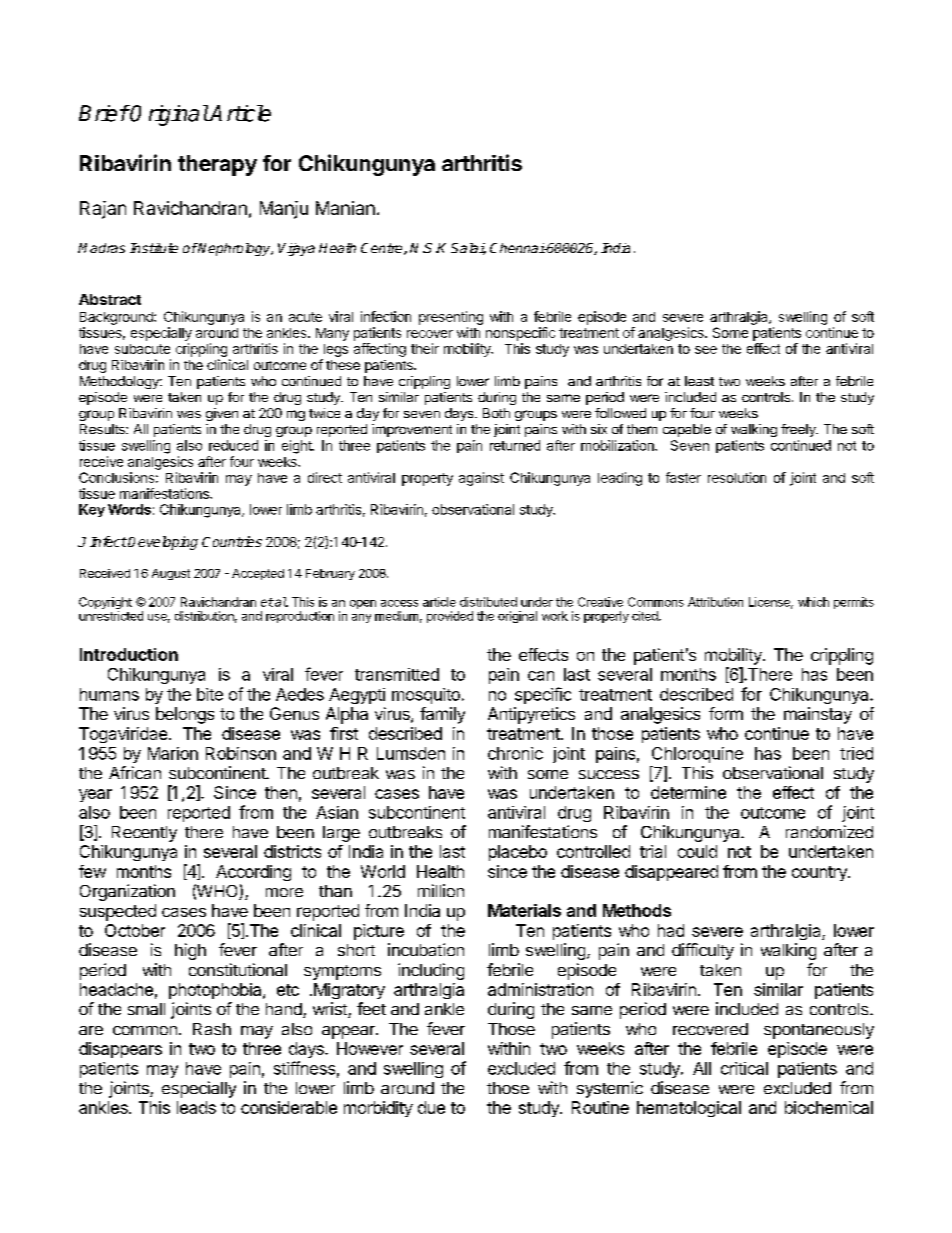 The height and width of the screenshot is (1233, 952). What do you see at coordinates (196, 1107) in the screenshot?
I see `leads` at bounding box center [196, 1107].
